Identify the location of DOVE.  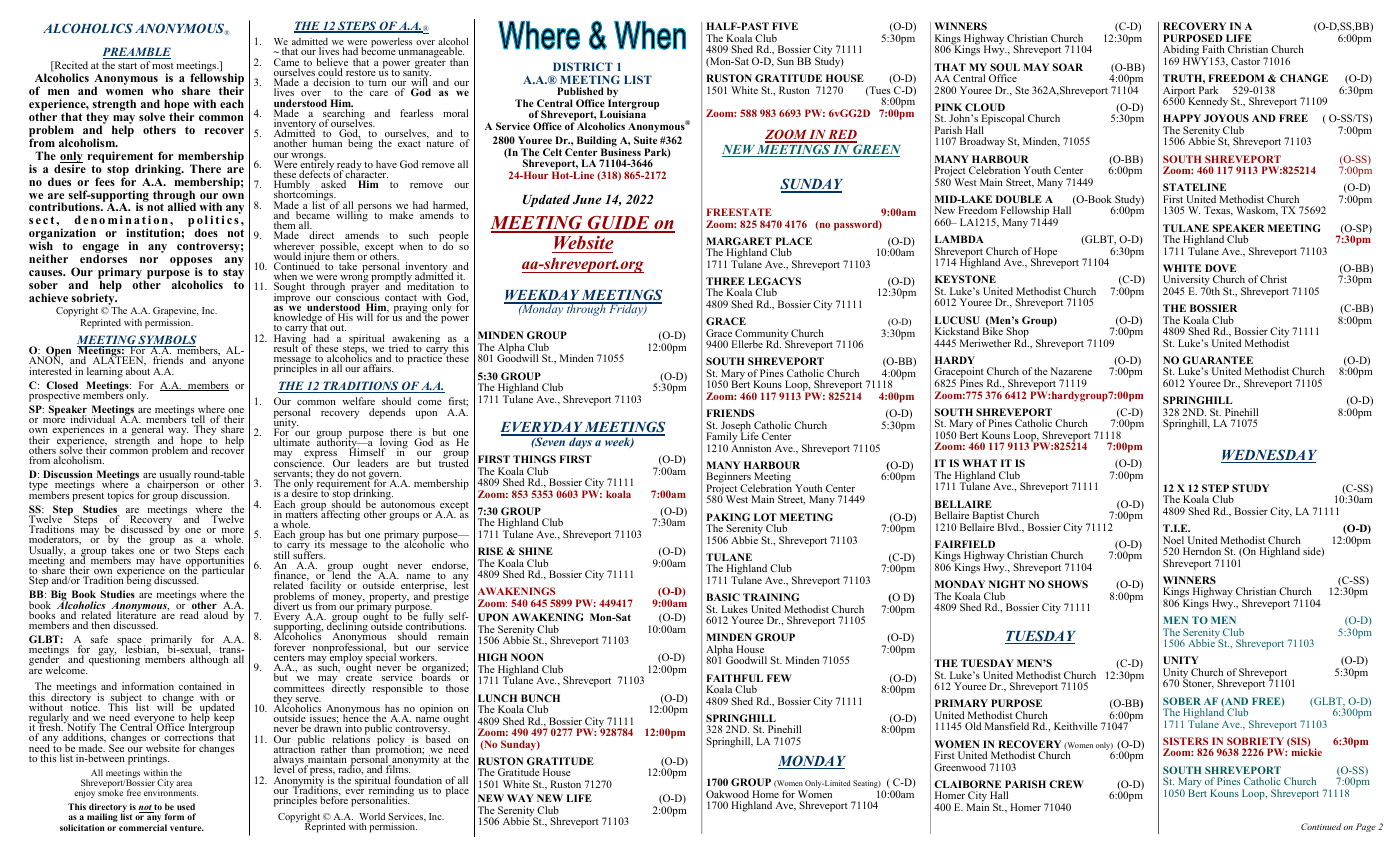
(1220, 268).
